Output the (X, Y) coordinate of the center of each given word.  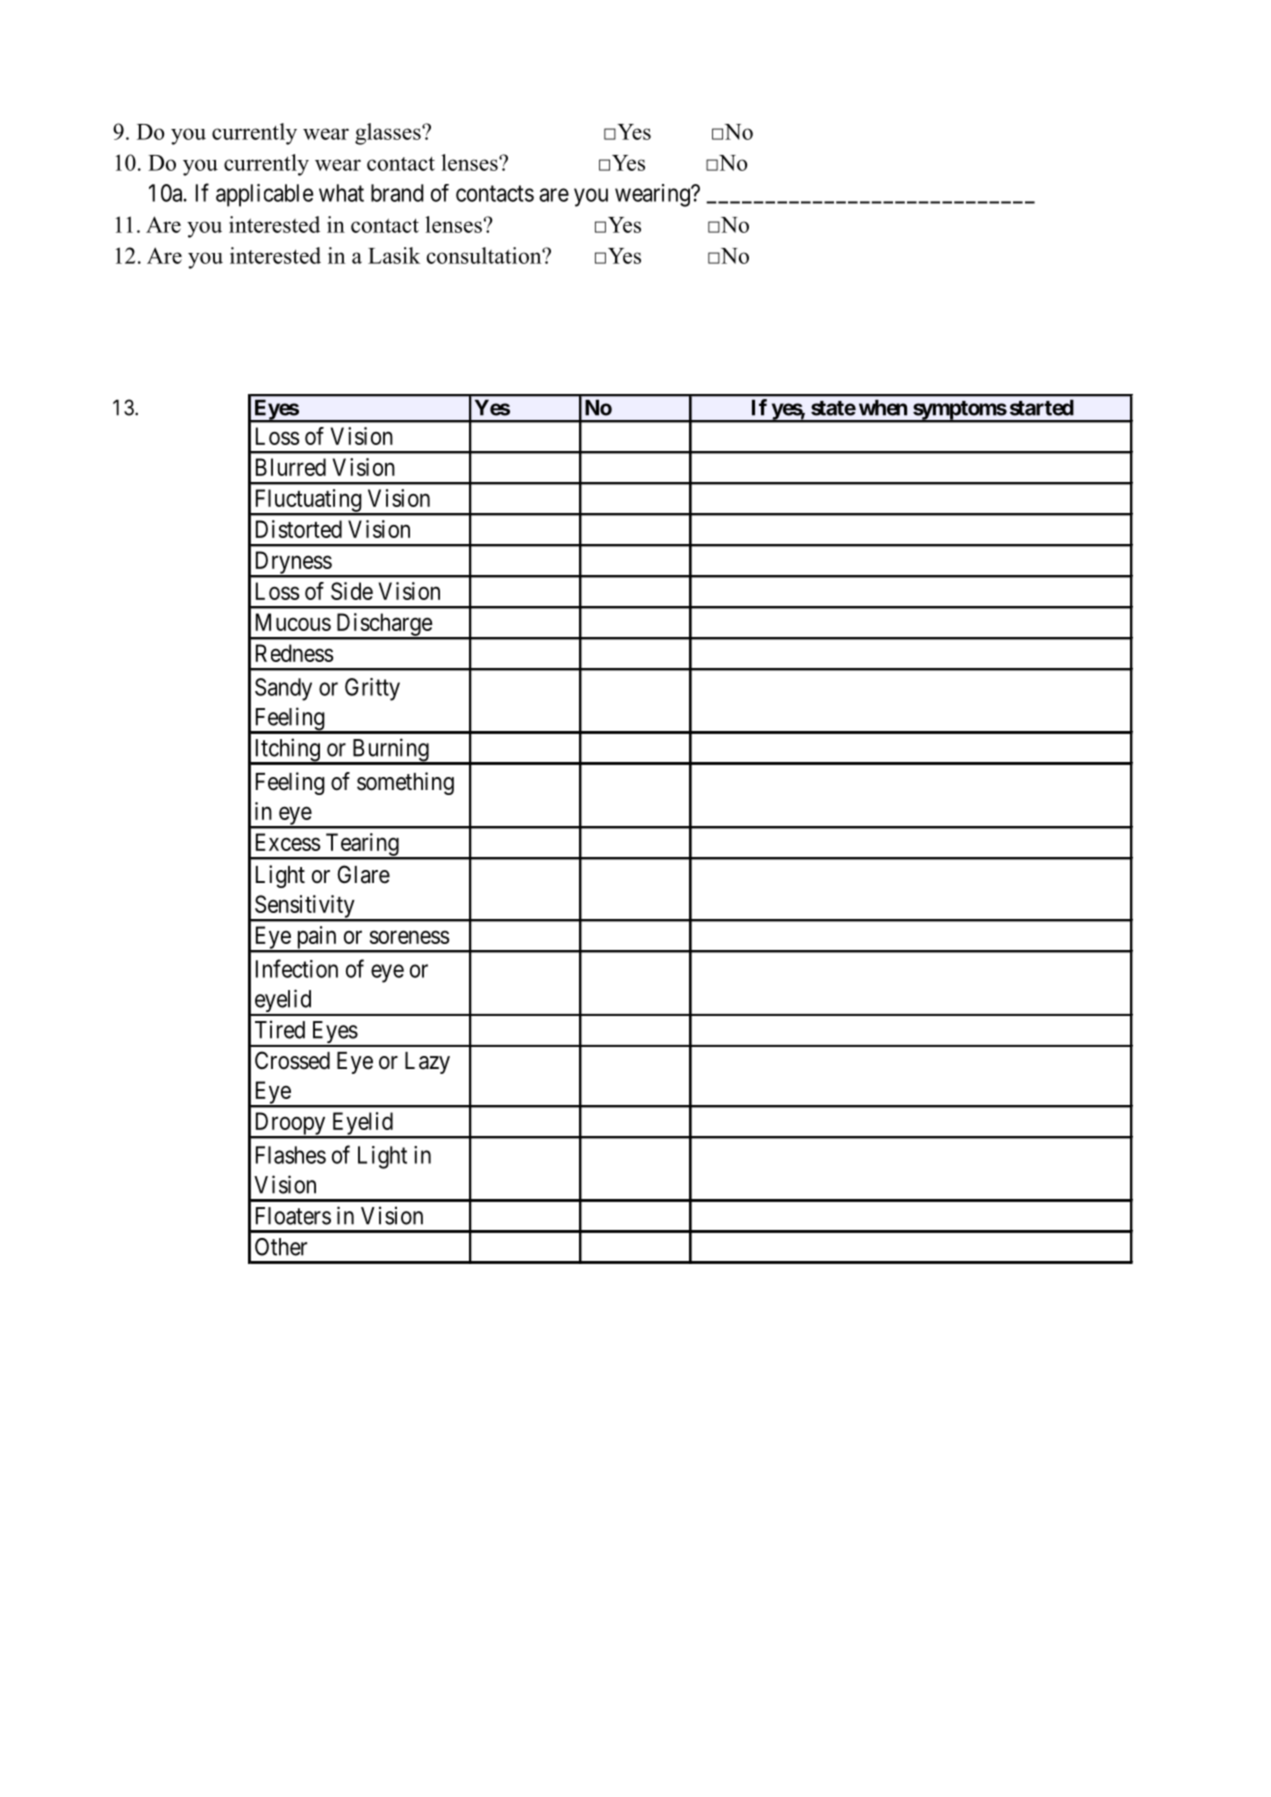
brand (397, 193)
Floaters (293, 1216)
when (883, 407)
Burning (390, 751)
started (1042, 407)
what (341, 193)
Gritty (372, 689)
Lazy (427, 1063)
